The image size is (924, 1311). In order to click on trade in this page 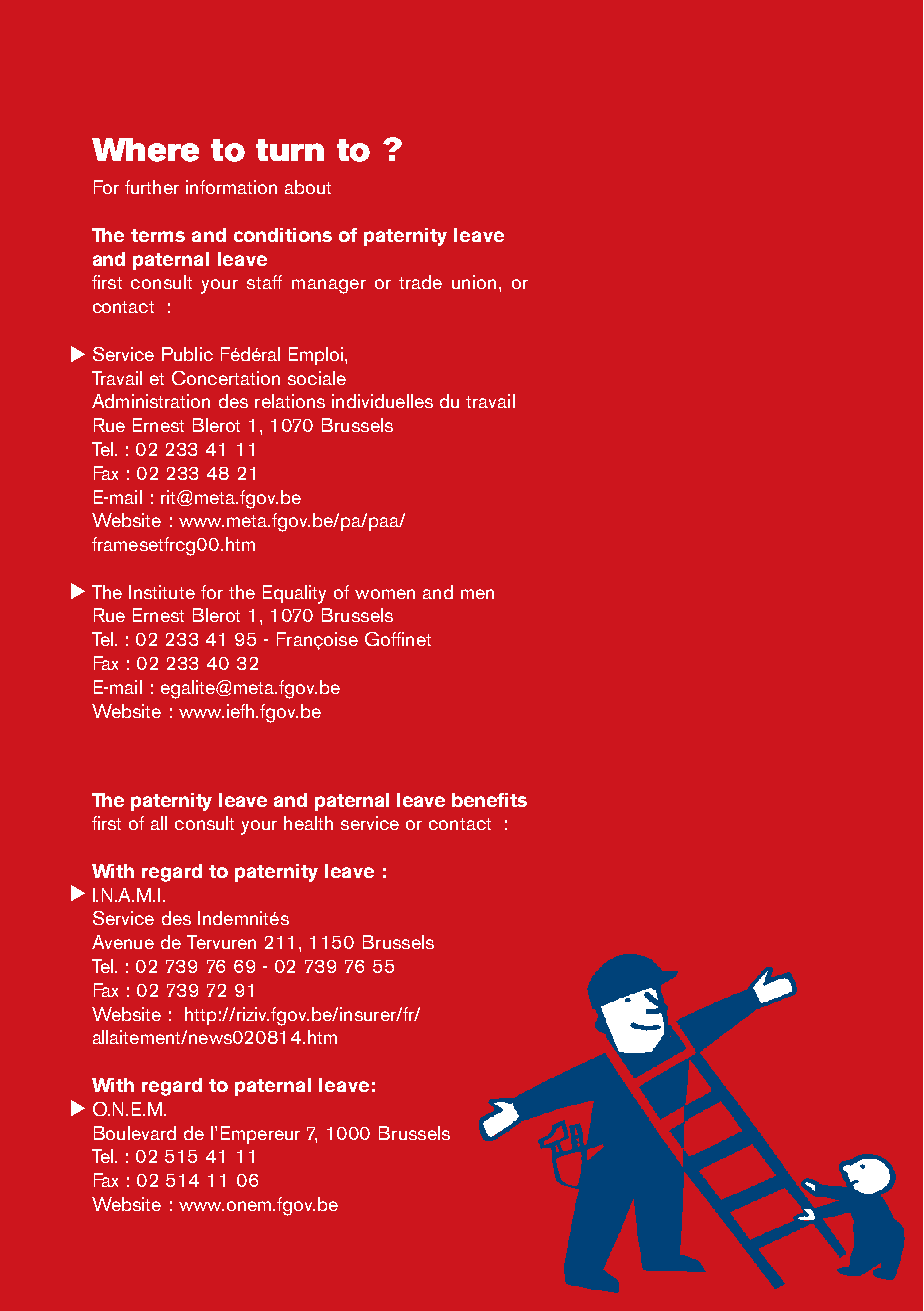, I will do `click(420, 282)`.
